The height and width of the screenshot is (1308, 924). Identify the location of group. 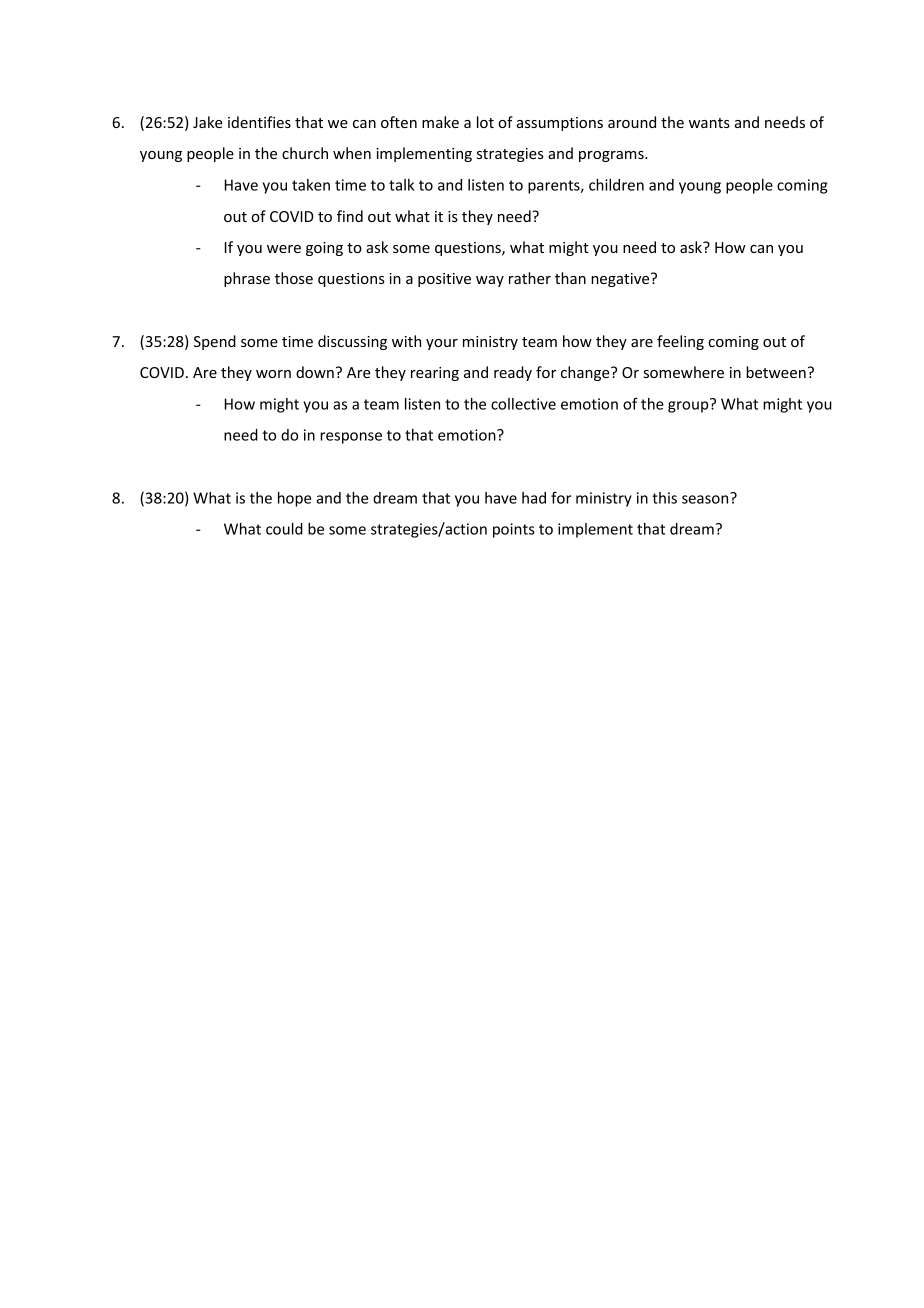
(689, 406).
